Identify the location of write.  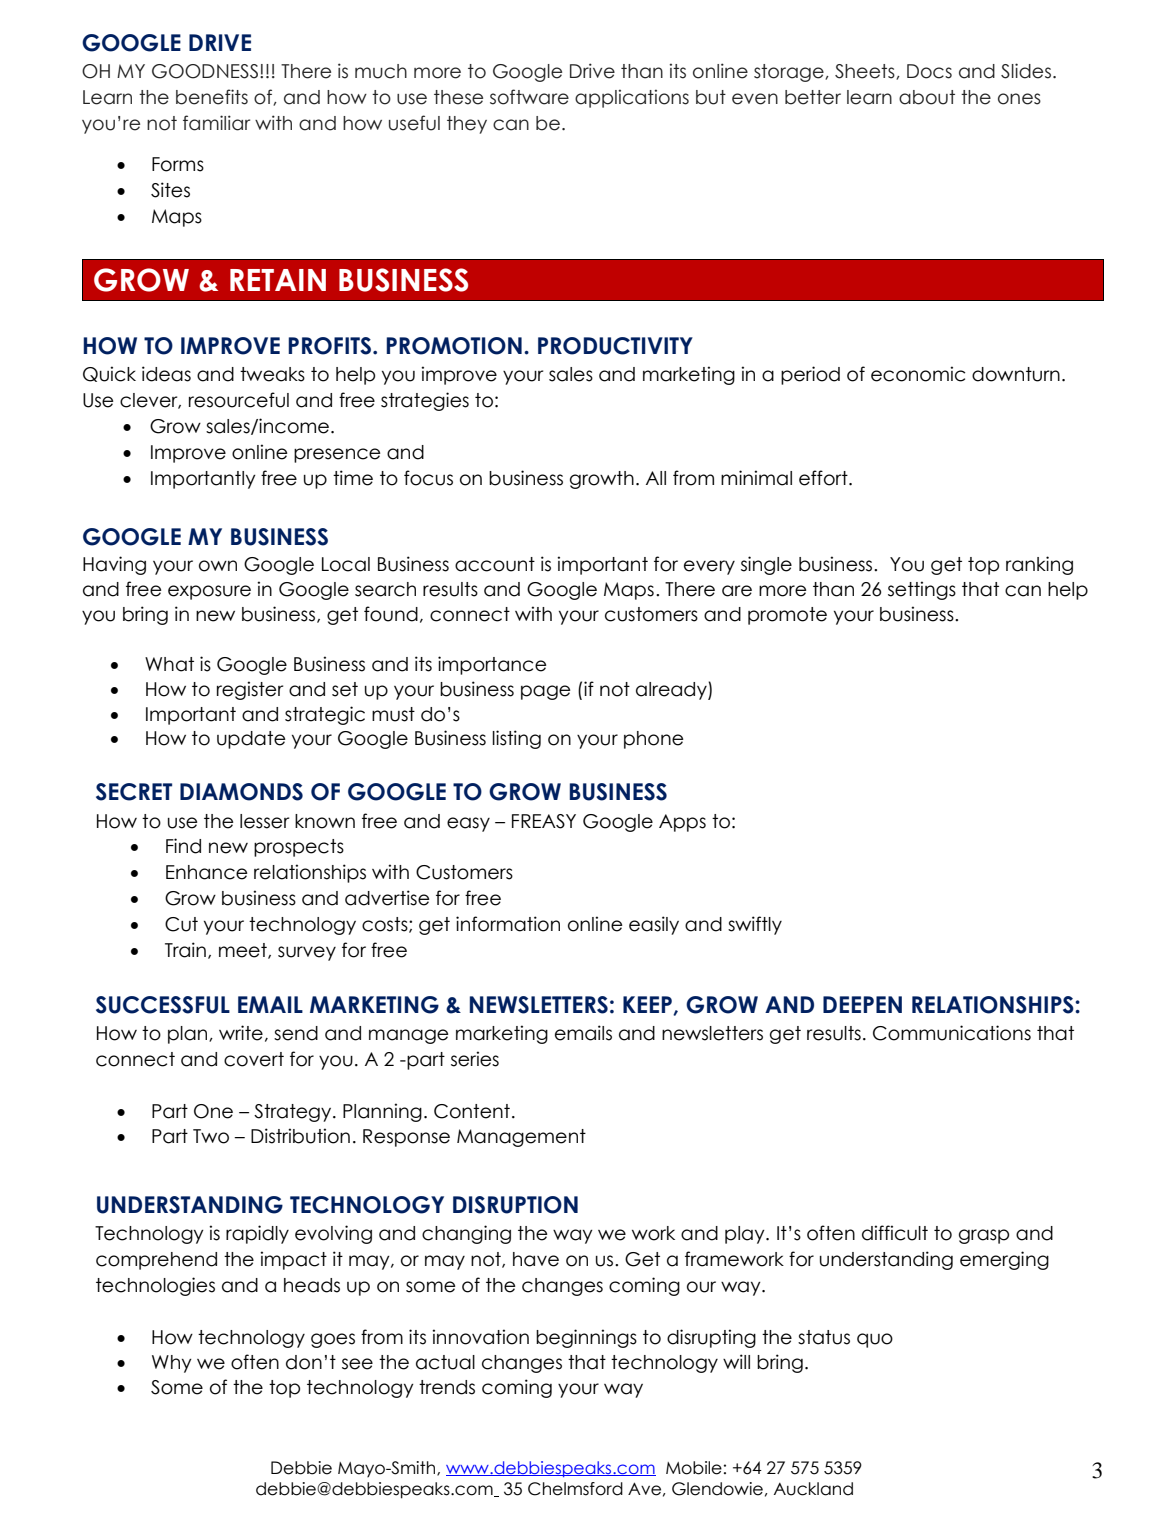
(241, 1033).
